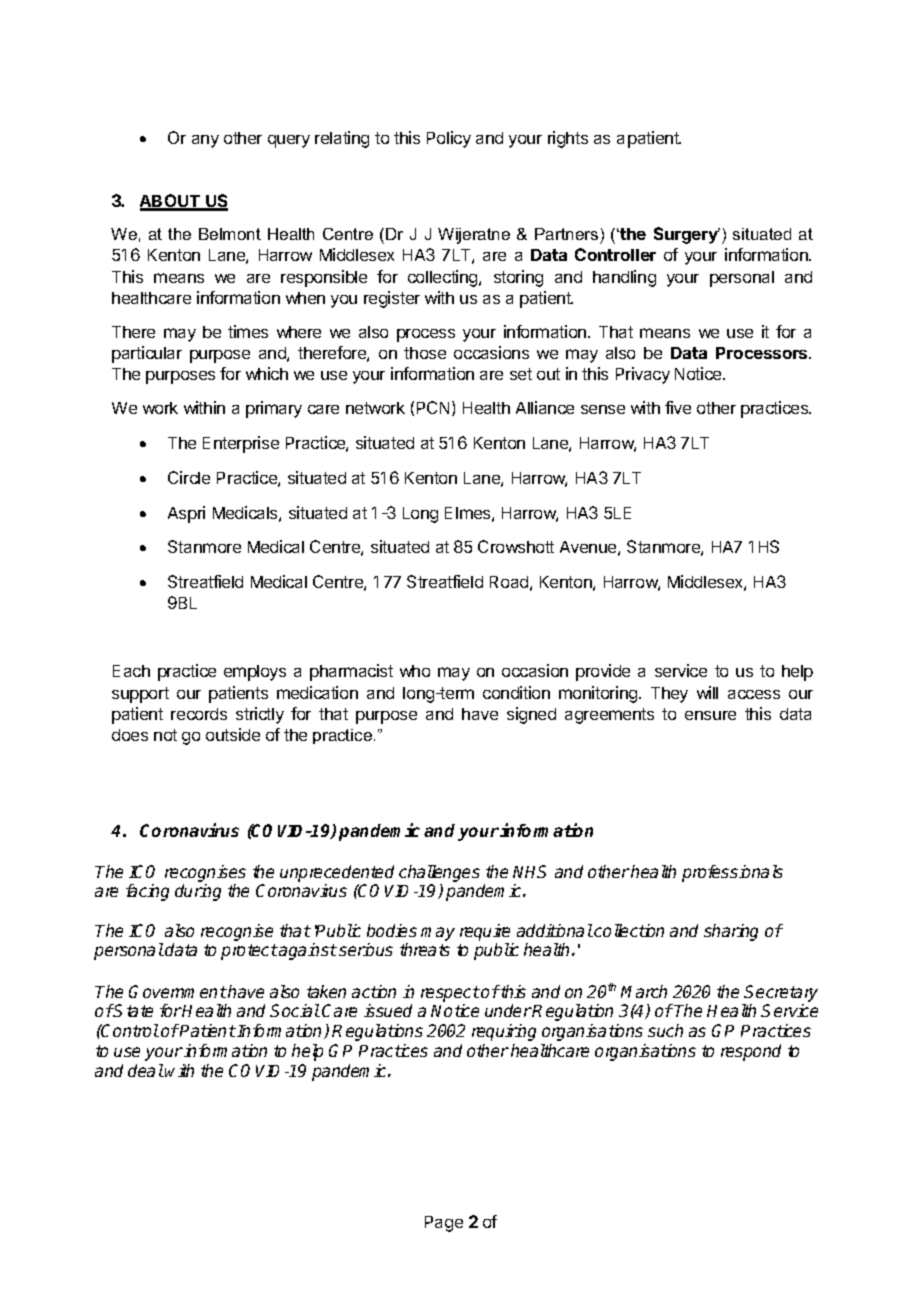 The width and height of the screenshot is (924, 1307). What do you see at coordinates (707, 692) in the screenshot?
I see `will` at bounding box center [707, 692].
